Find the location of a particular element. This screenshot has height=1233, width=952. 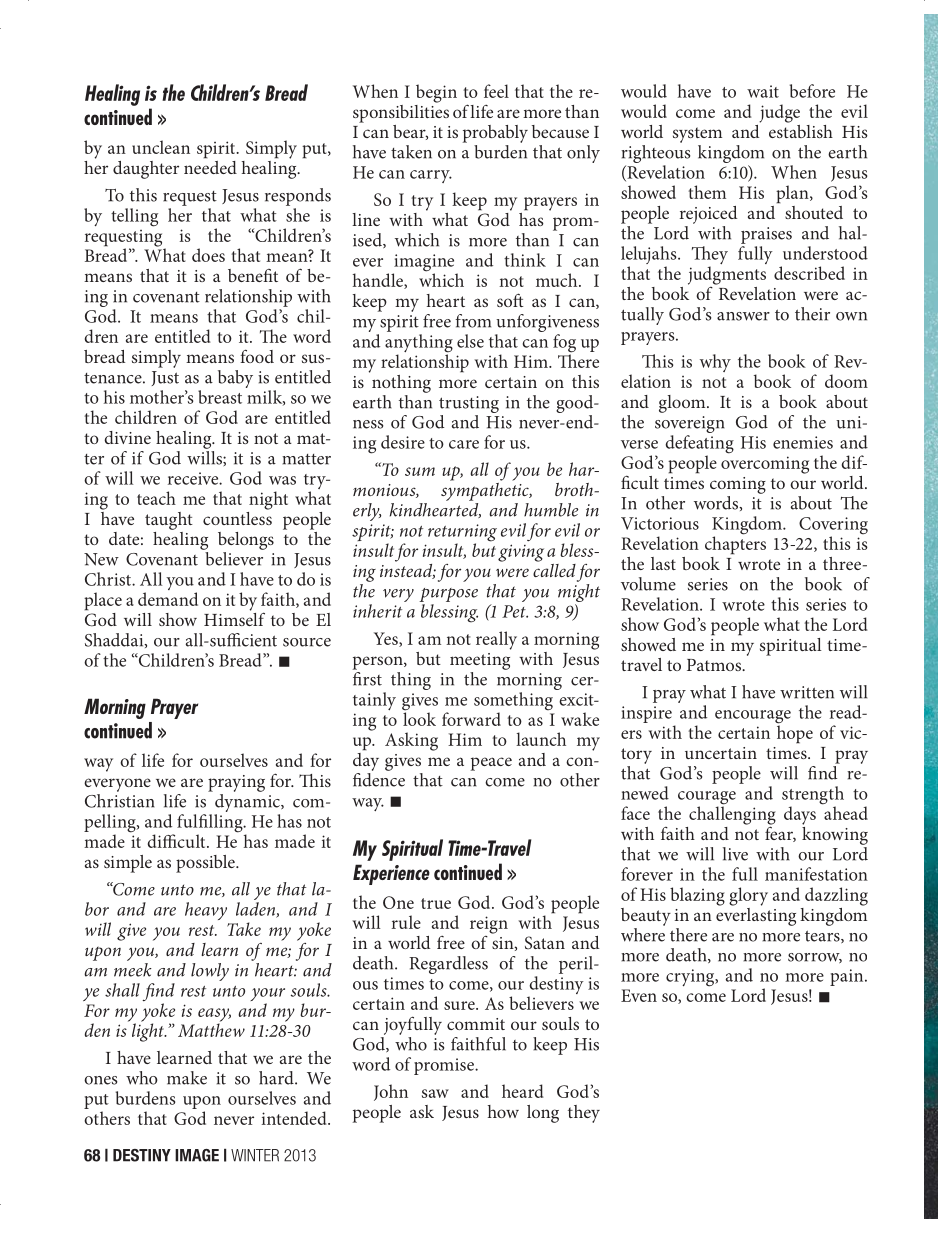

judge is located at coordinates (779, 113).
